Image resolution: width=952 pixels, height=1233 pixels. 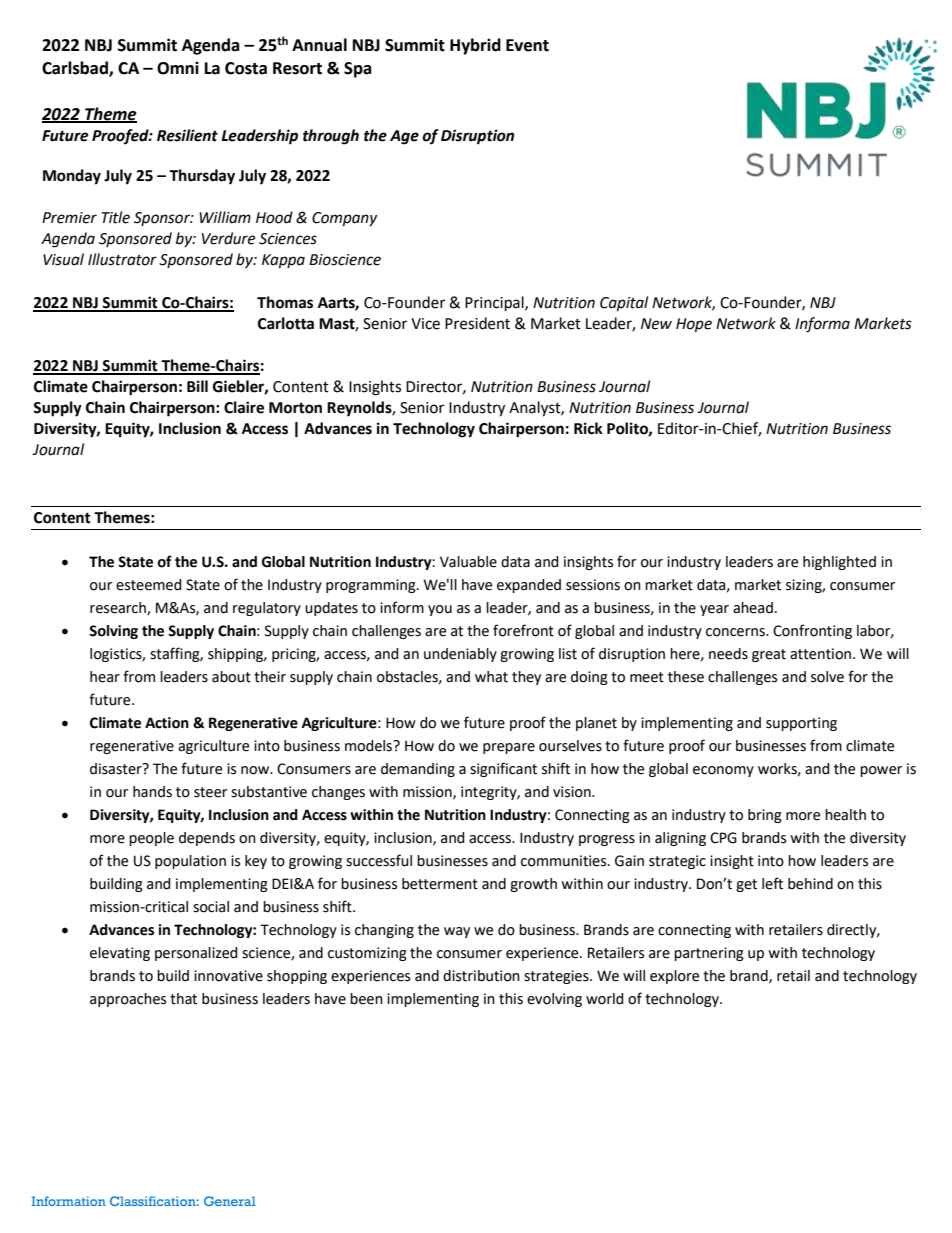 What do you see at coordinates (178, 68) in the image?
I see `Omni` at bounding box center [178, 68].
